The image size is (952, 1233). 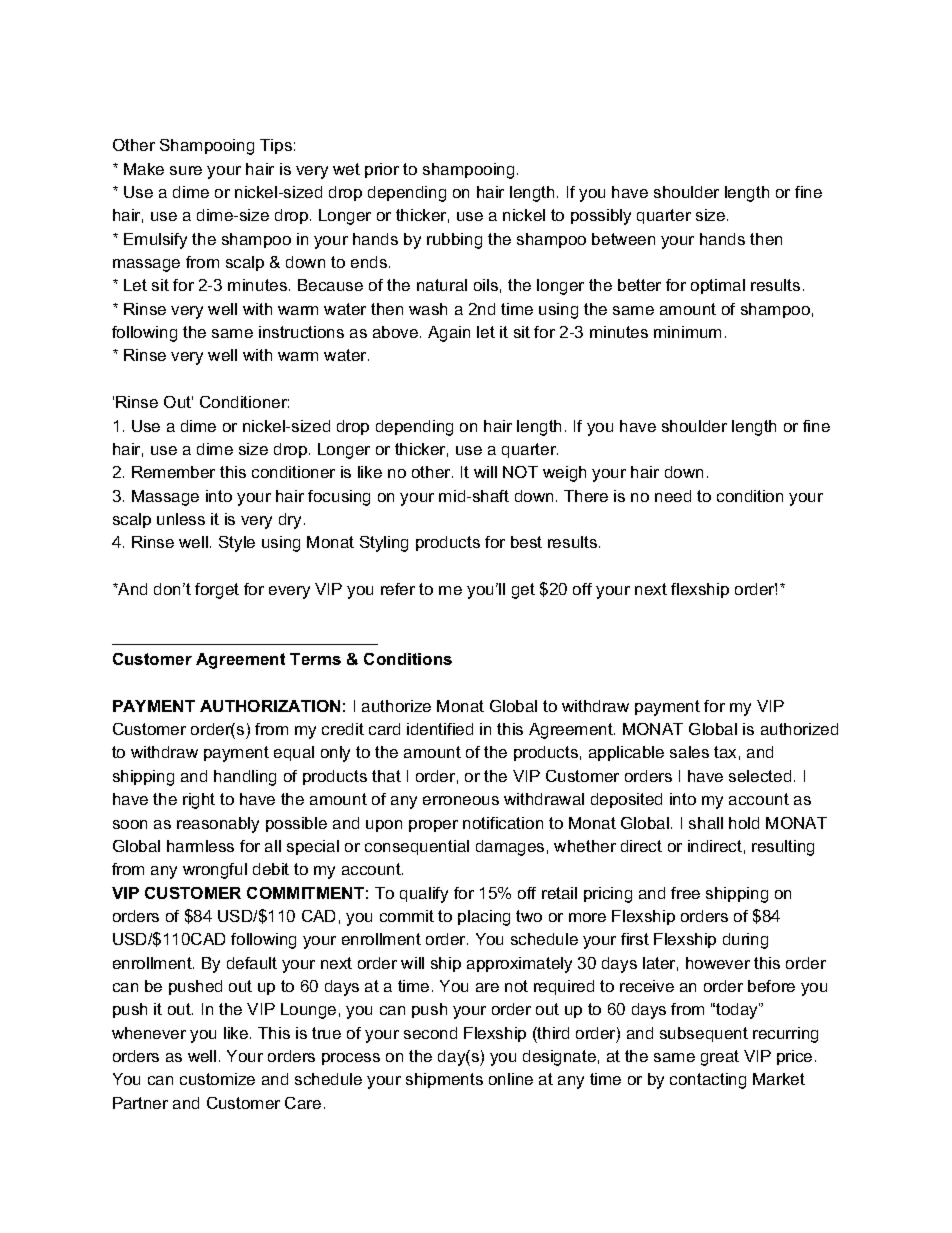 I want to click on online, so click(x=511, y=1079).
